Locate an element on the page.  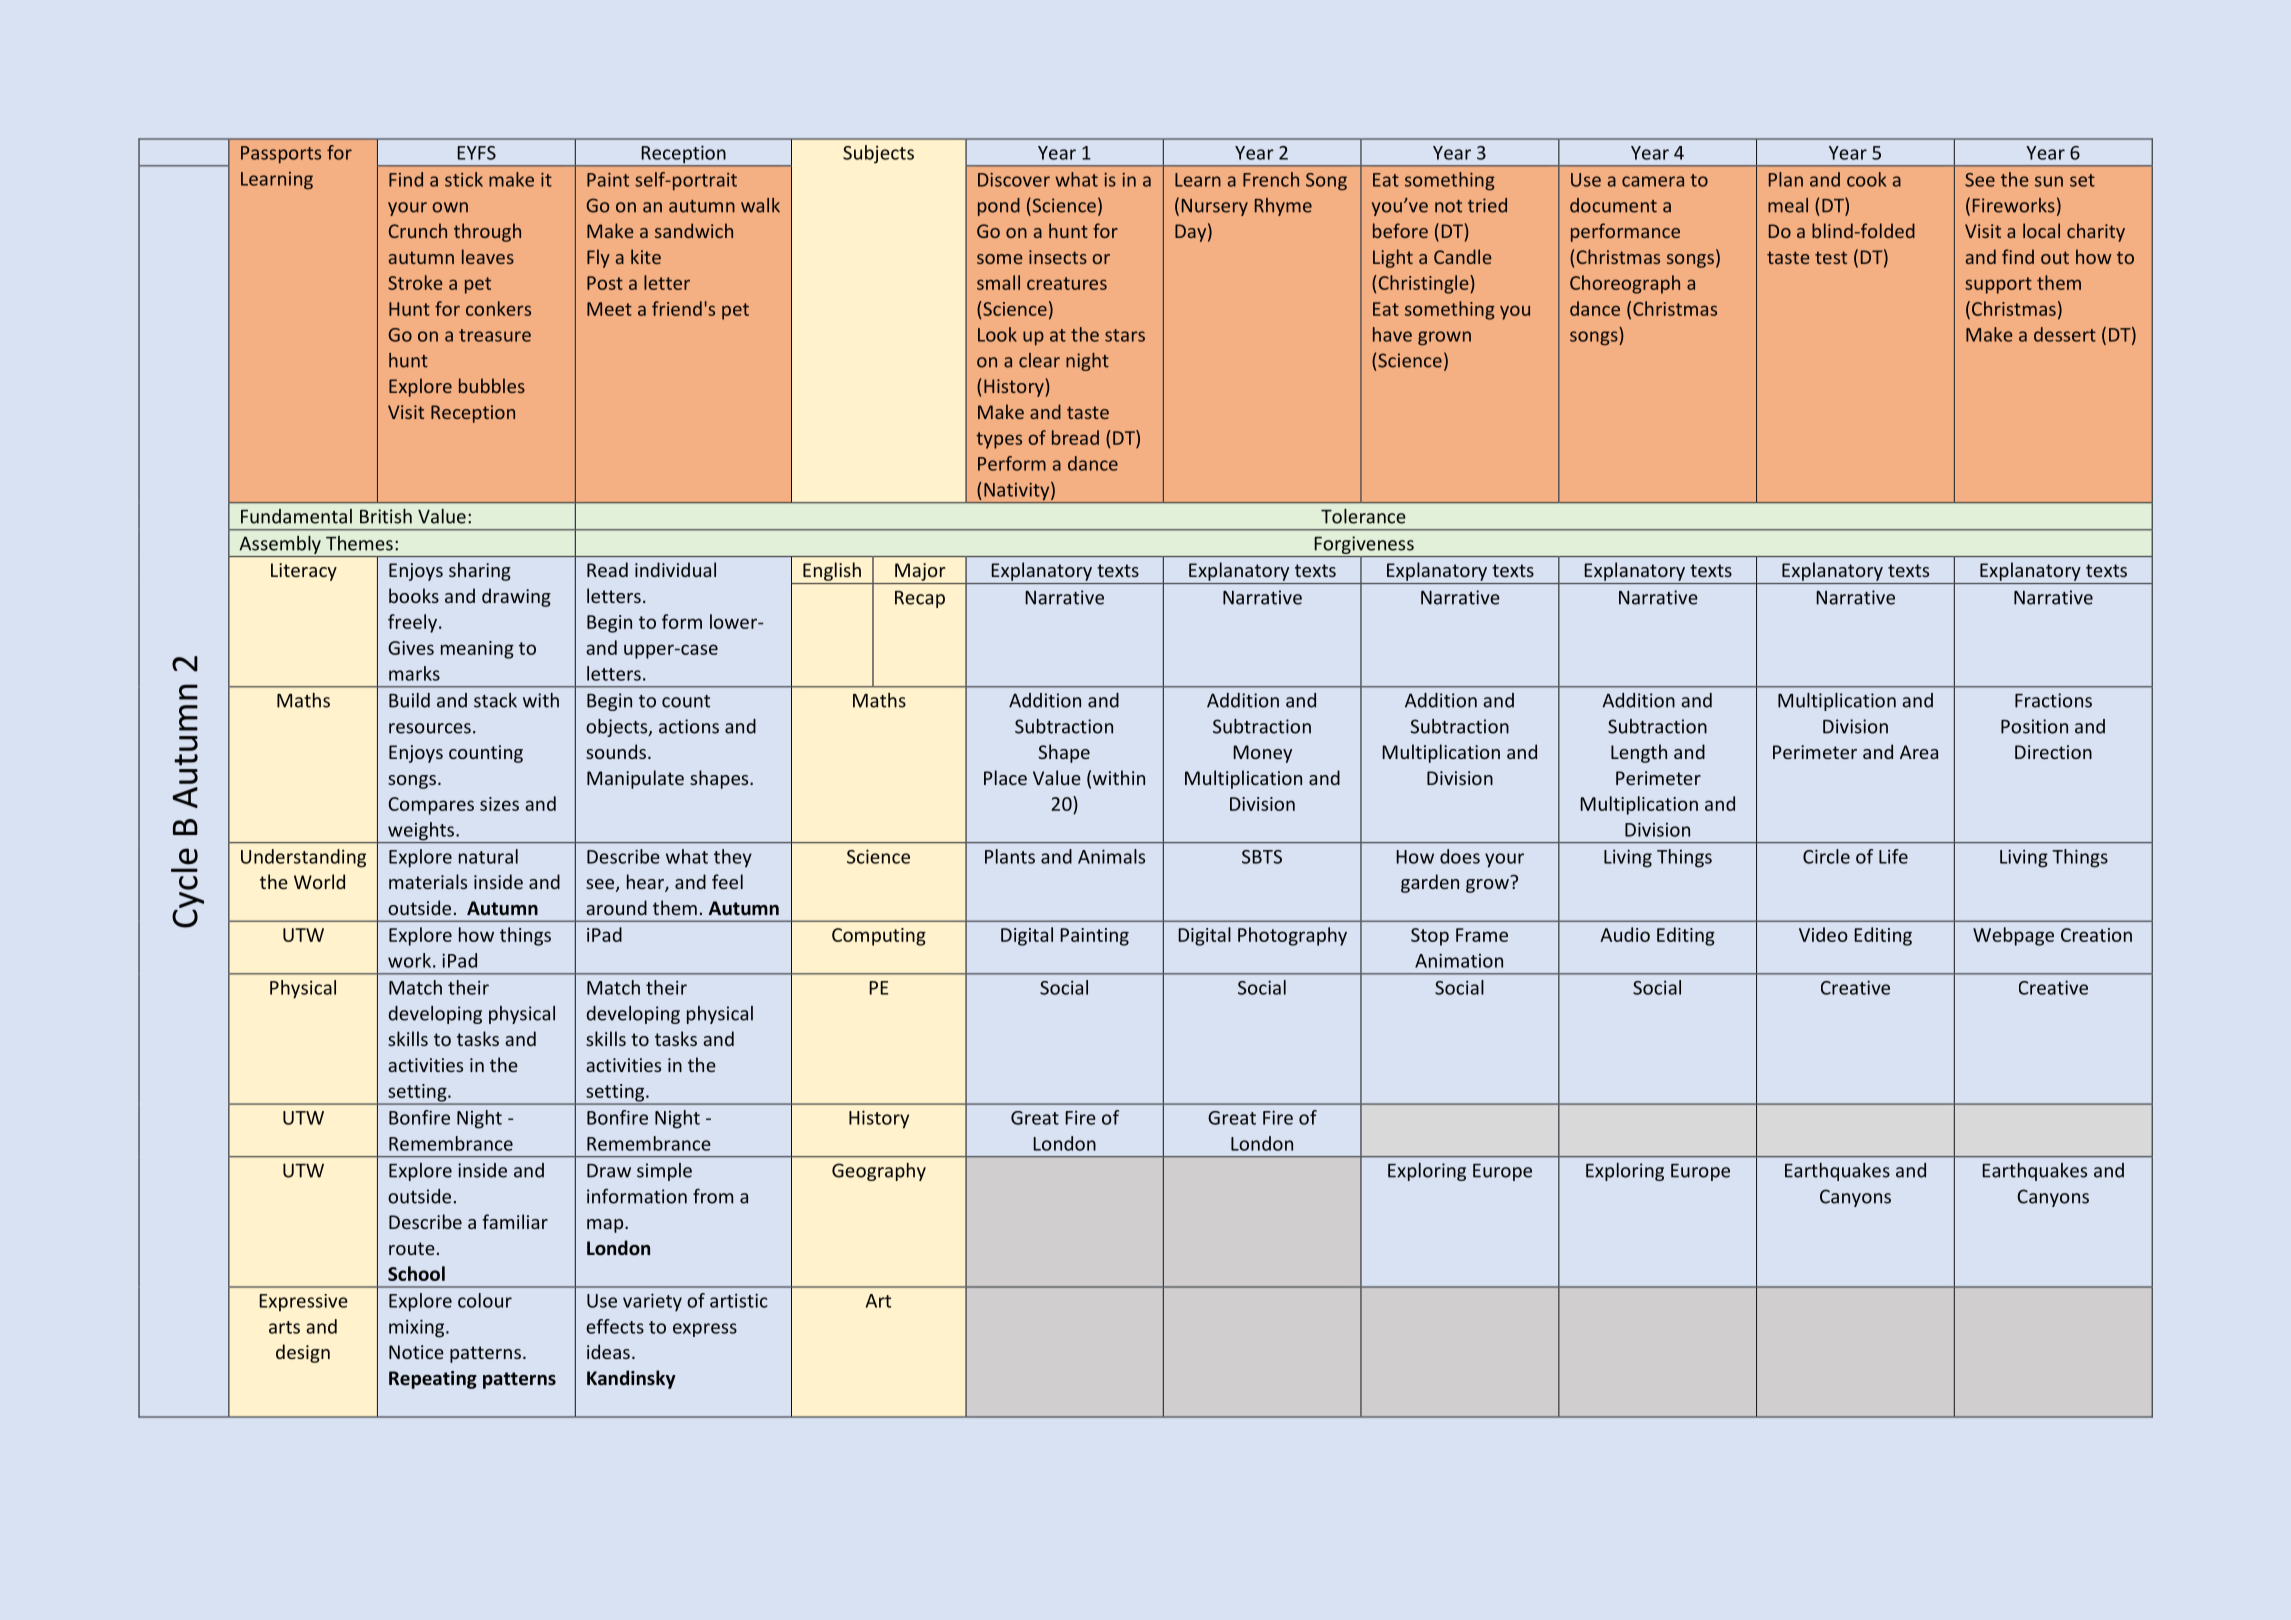
Nursery is located at coordinates (1215, 207).
